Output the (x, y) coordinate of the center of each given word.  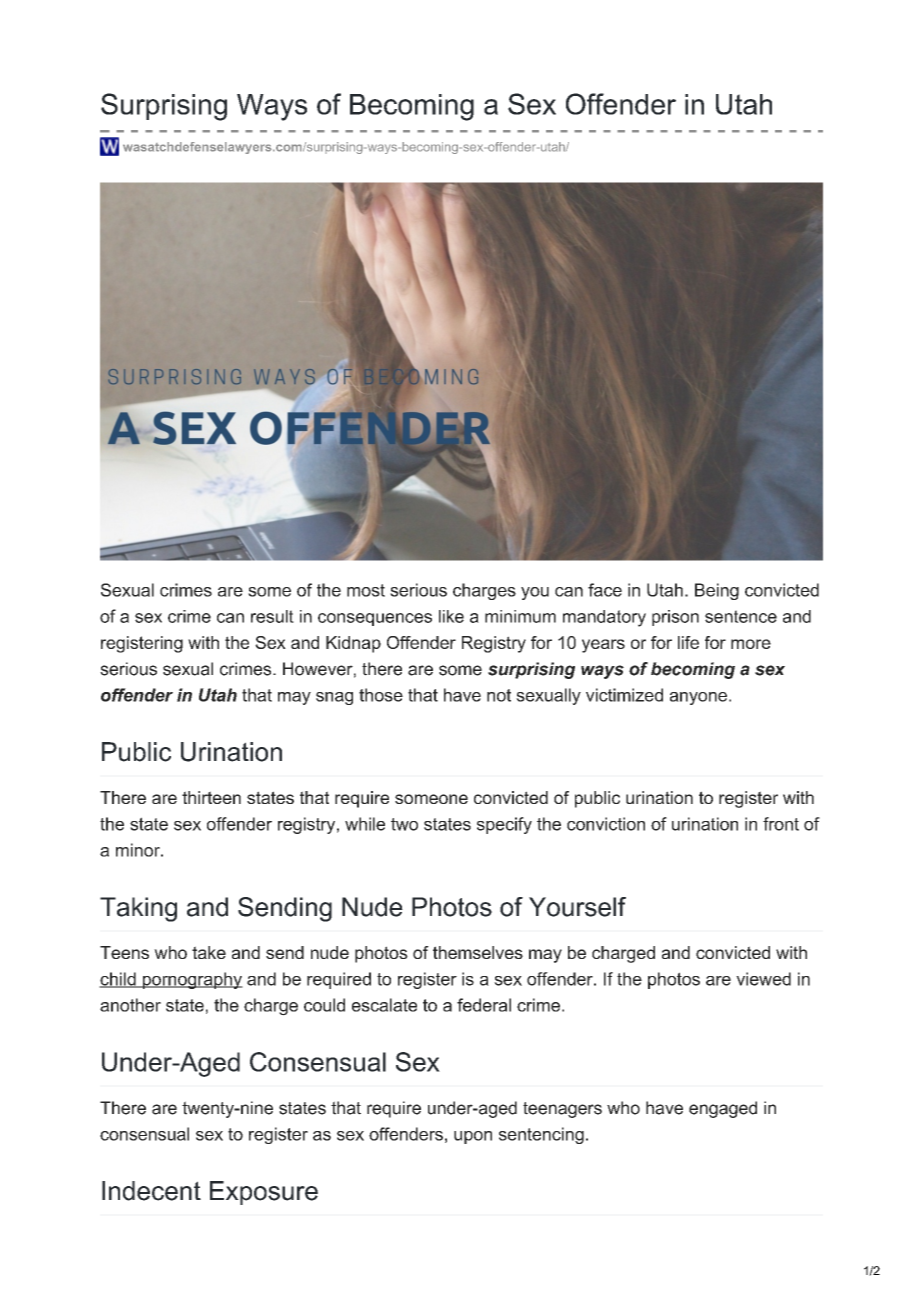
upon (473, 1137)
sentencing (541, 1135)
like (451, 616)
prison (675, 618)
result (272, 616)
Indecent (151, 1191)
